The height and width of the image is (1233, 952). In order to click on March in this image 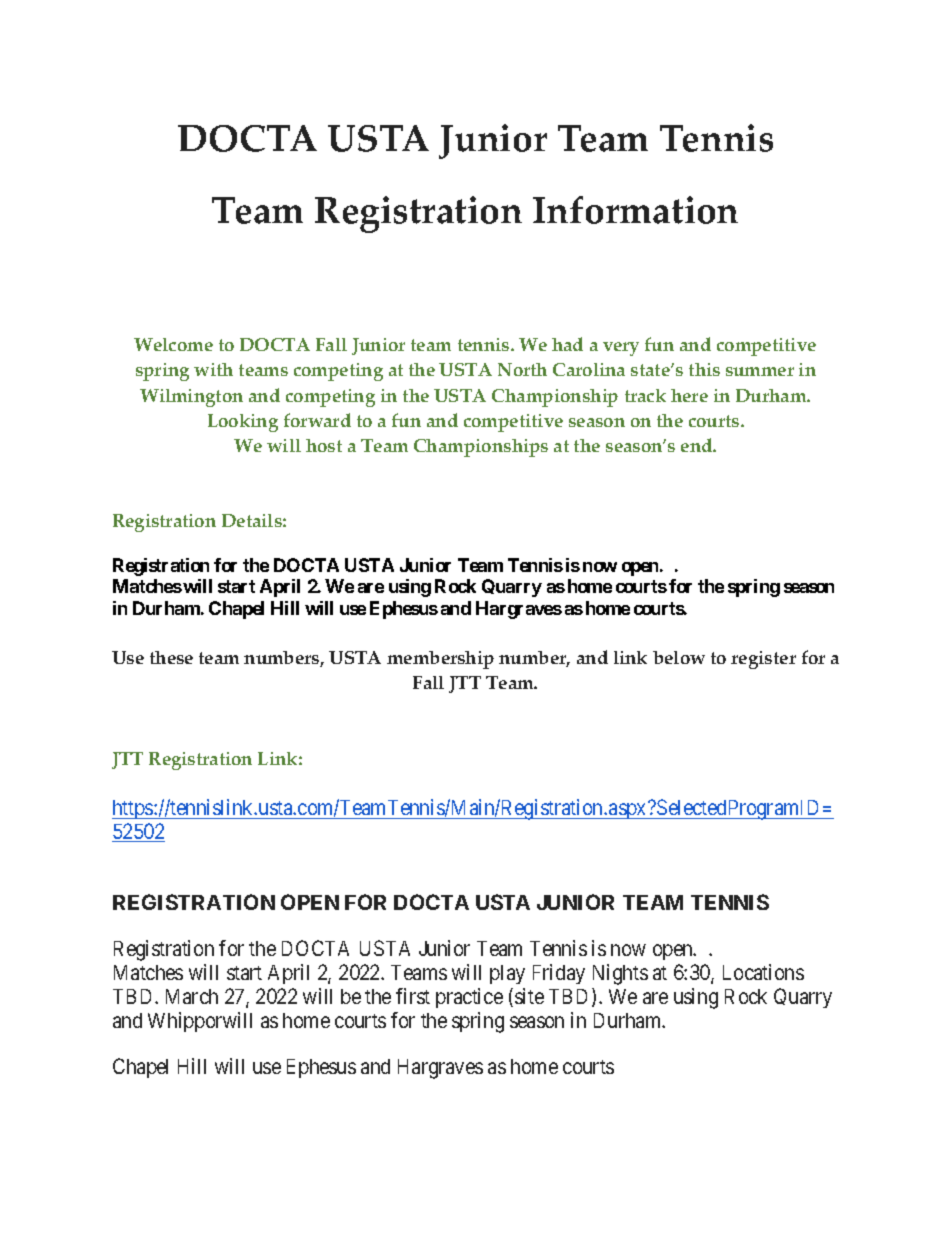, I will do `click(192, 996)`.
